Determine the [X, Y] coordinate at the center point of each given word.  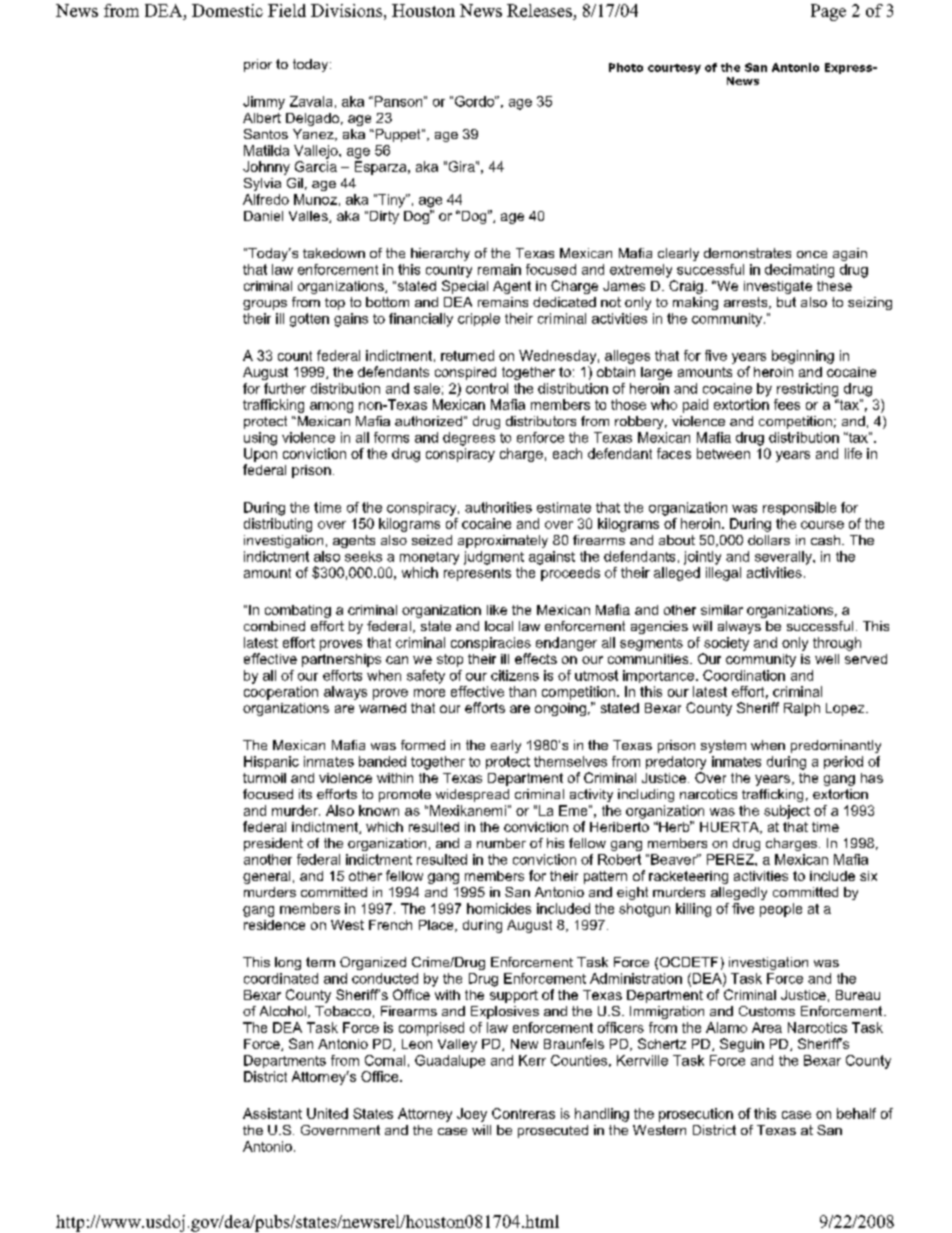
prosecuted [553, 1131]
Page [828, 12]
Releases [539, 10]
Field [287, 10]
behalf [856, 1113]
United [327, 1113]
